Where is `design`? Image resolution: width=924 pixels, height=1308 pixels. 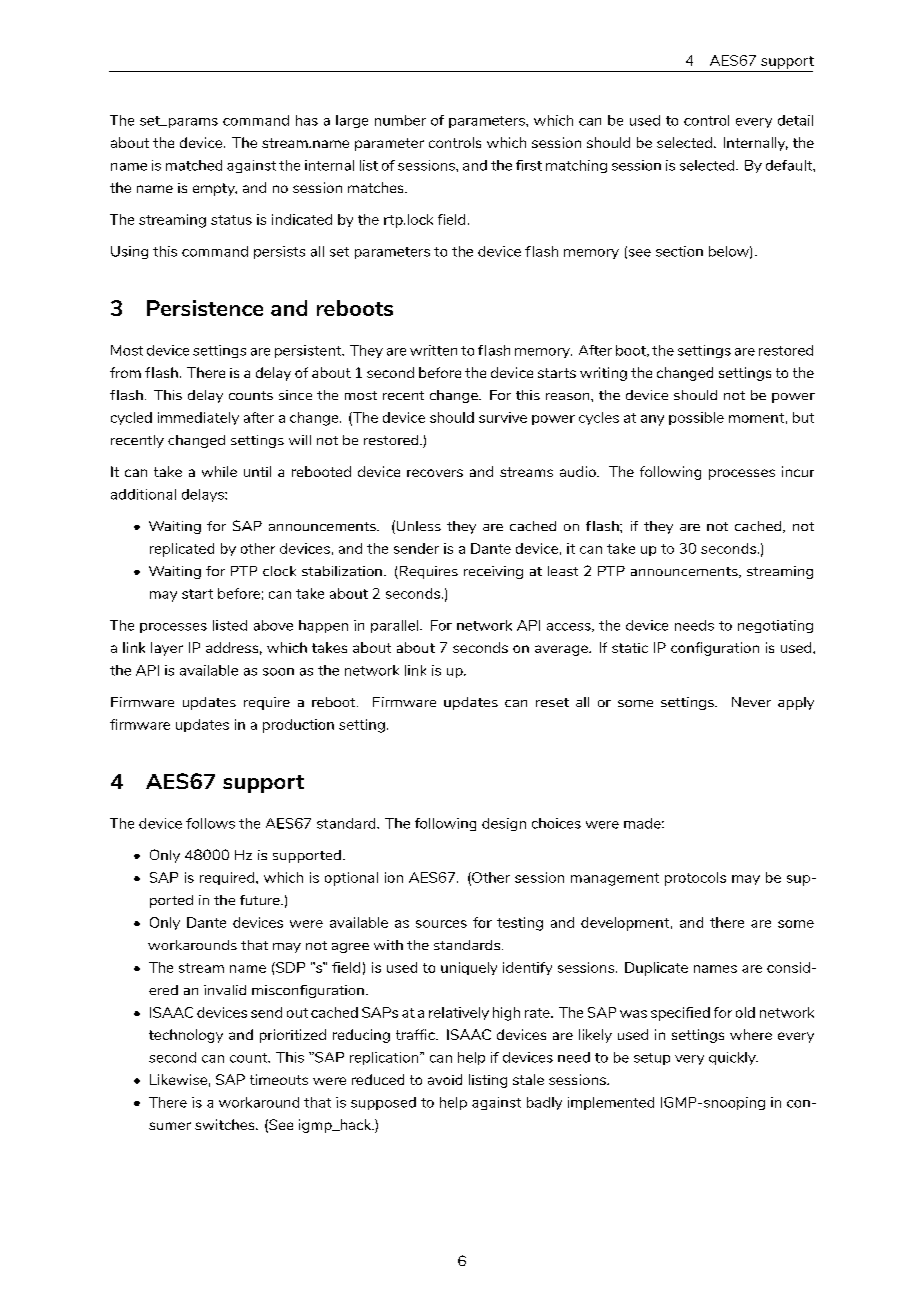 design is located at coordinates (504, 824).
